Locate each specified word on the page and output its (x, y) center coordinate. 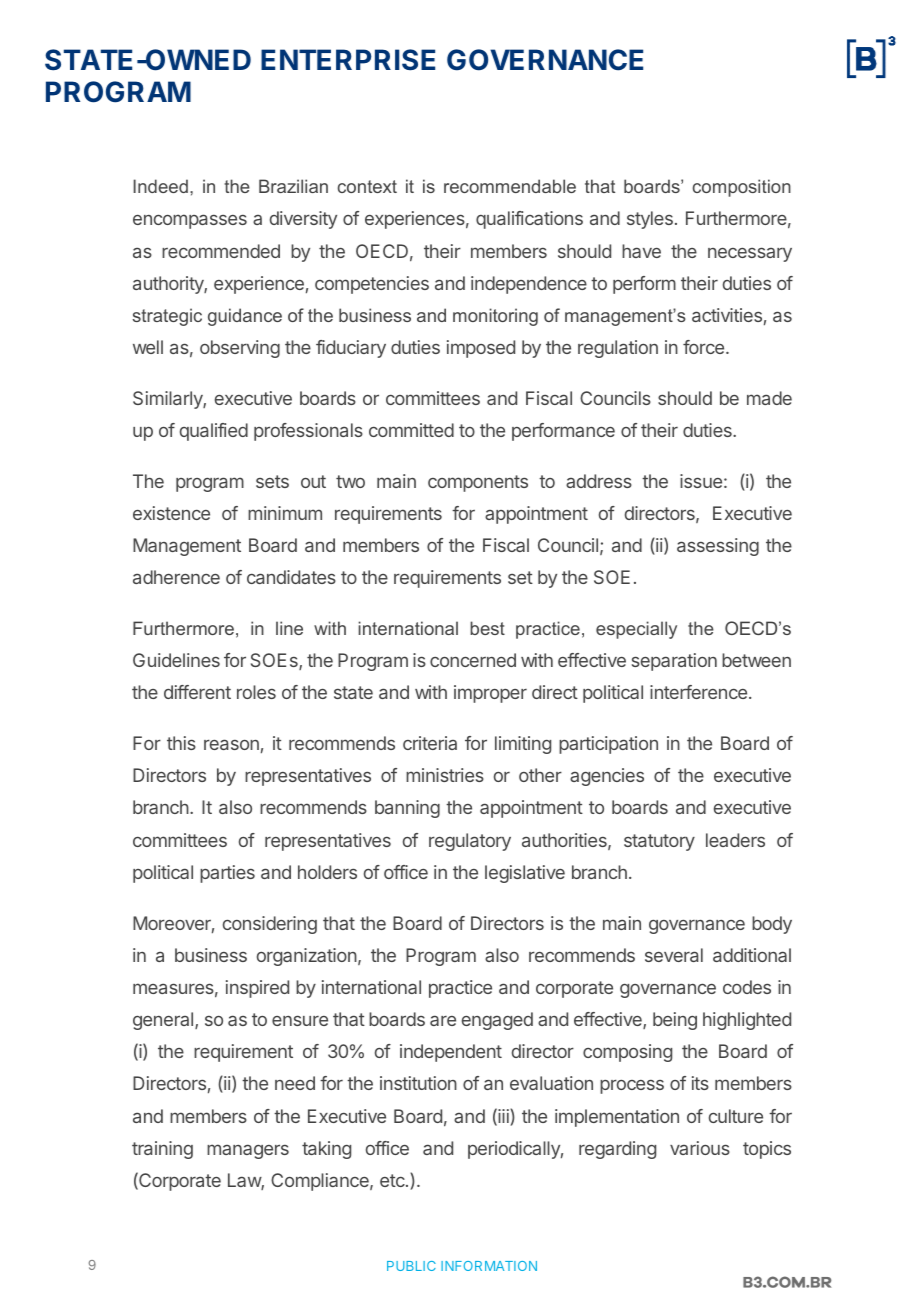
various (700, 1148)
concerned (473, 660)
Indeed (160, 186)
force (705, 347)
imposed (481, 349)
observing (240, 349)
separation (674, 662)
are (443, 1020)
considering (270, 925)
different (197, 692)
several (674, 955)
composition (742, 188)
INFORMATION (489, 1266)
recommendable (510, 186)
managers (248, 1151)
